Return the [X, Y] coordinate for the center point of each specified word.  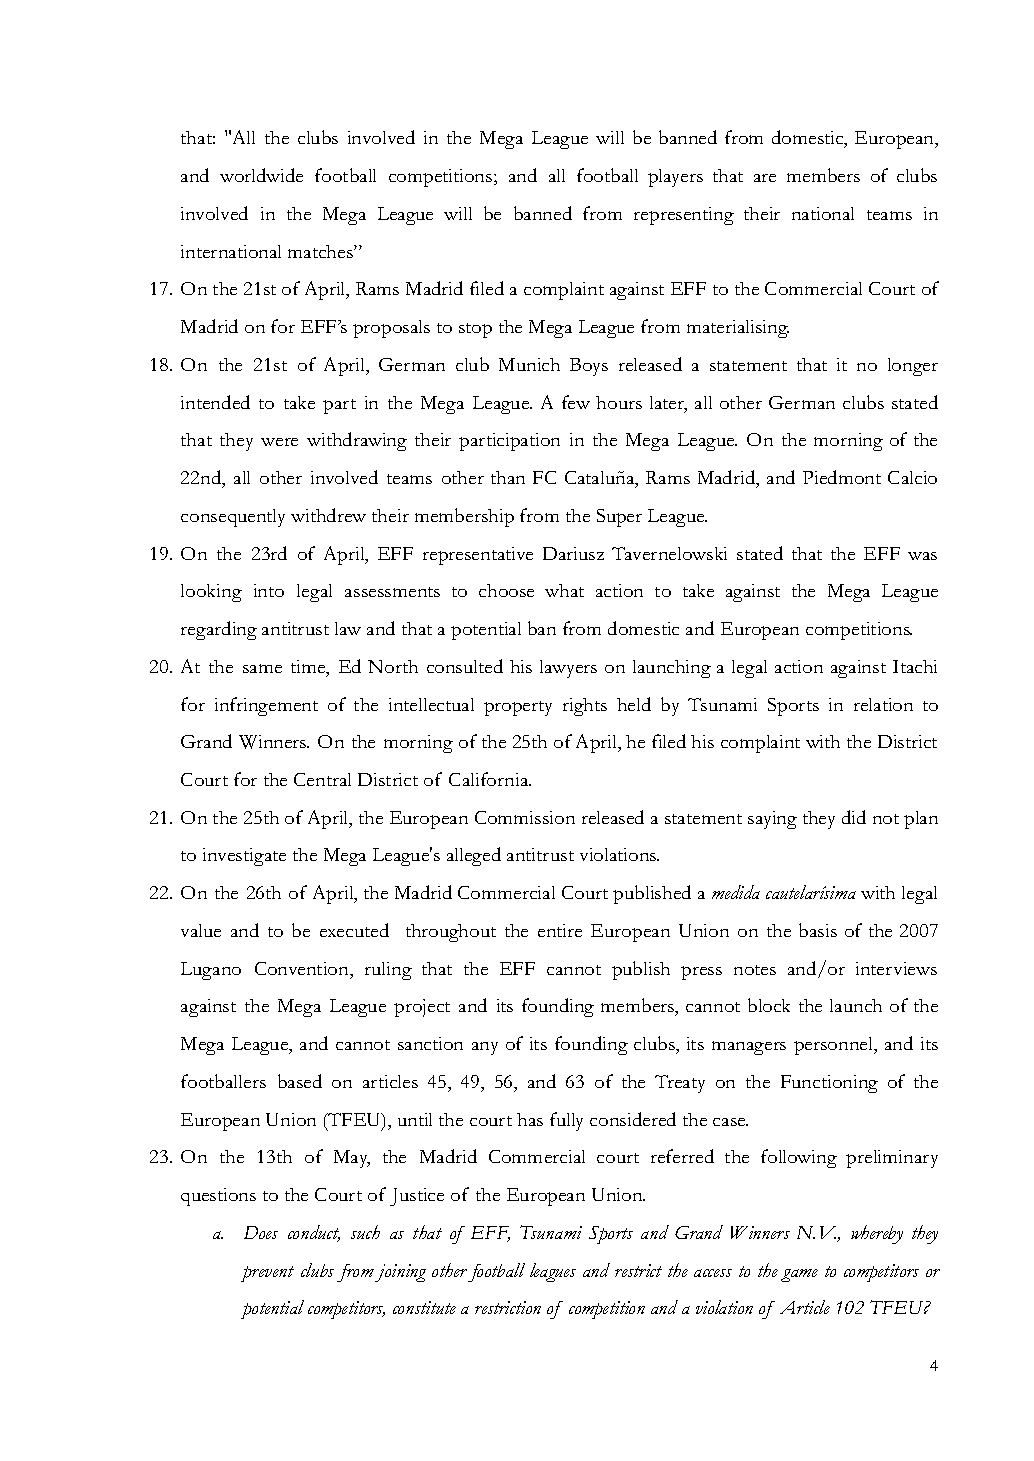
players [675, 178]
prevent [267, 1274]
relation [883, 704]
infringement [266, 706]
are [765, 178]
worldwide [261, 175]
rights [585, 707]
